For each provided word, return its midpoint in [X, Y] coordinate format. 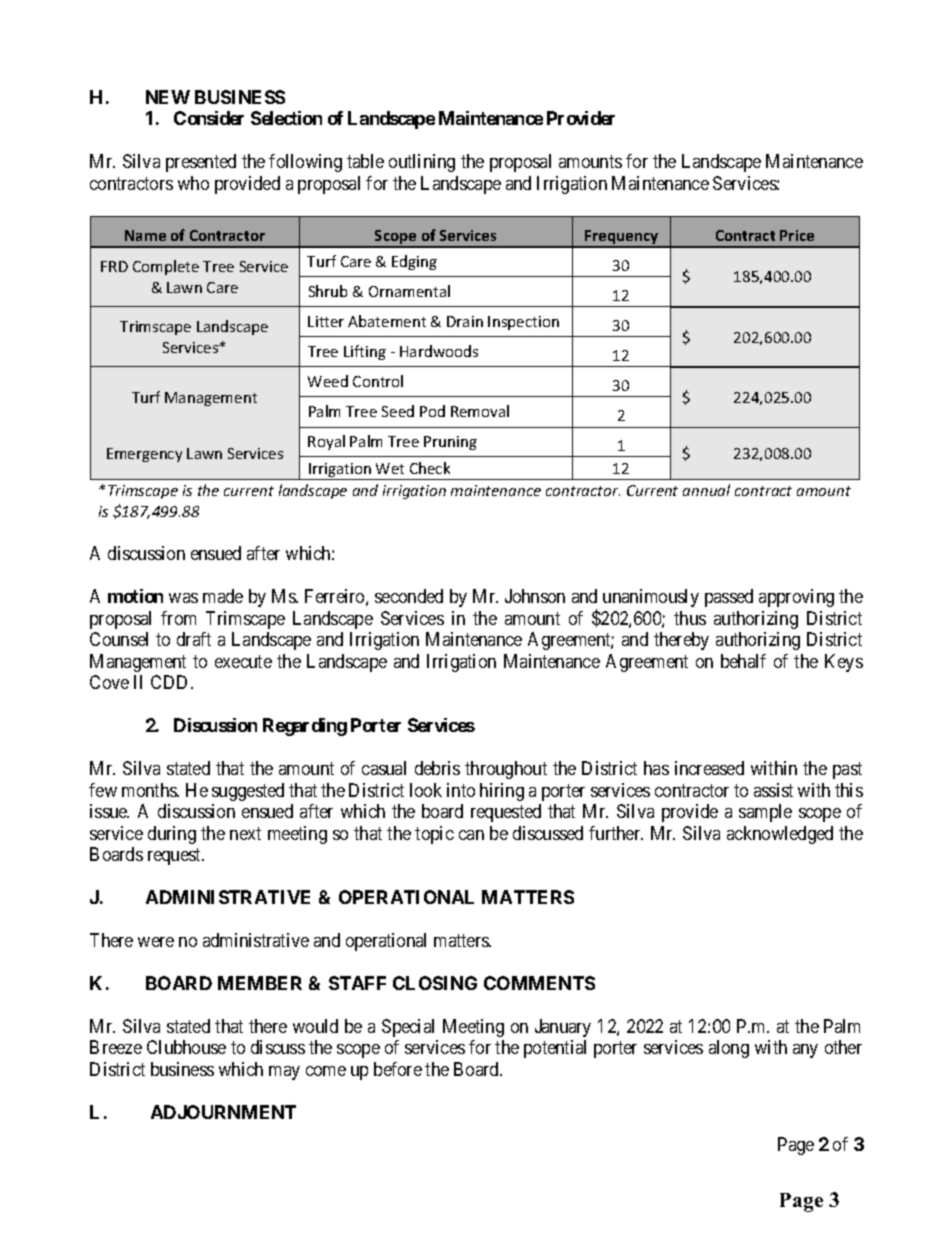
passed [729, 598]
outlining [422, 163]
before [398, 1069]
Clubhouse [186, 1047]
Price [797, 235]
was [183, 598]
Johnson [535, 596]
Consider [209, 118]
